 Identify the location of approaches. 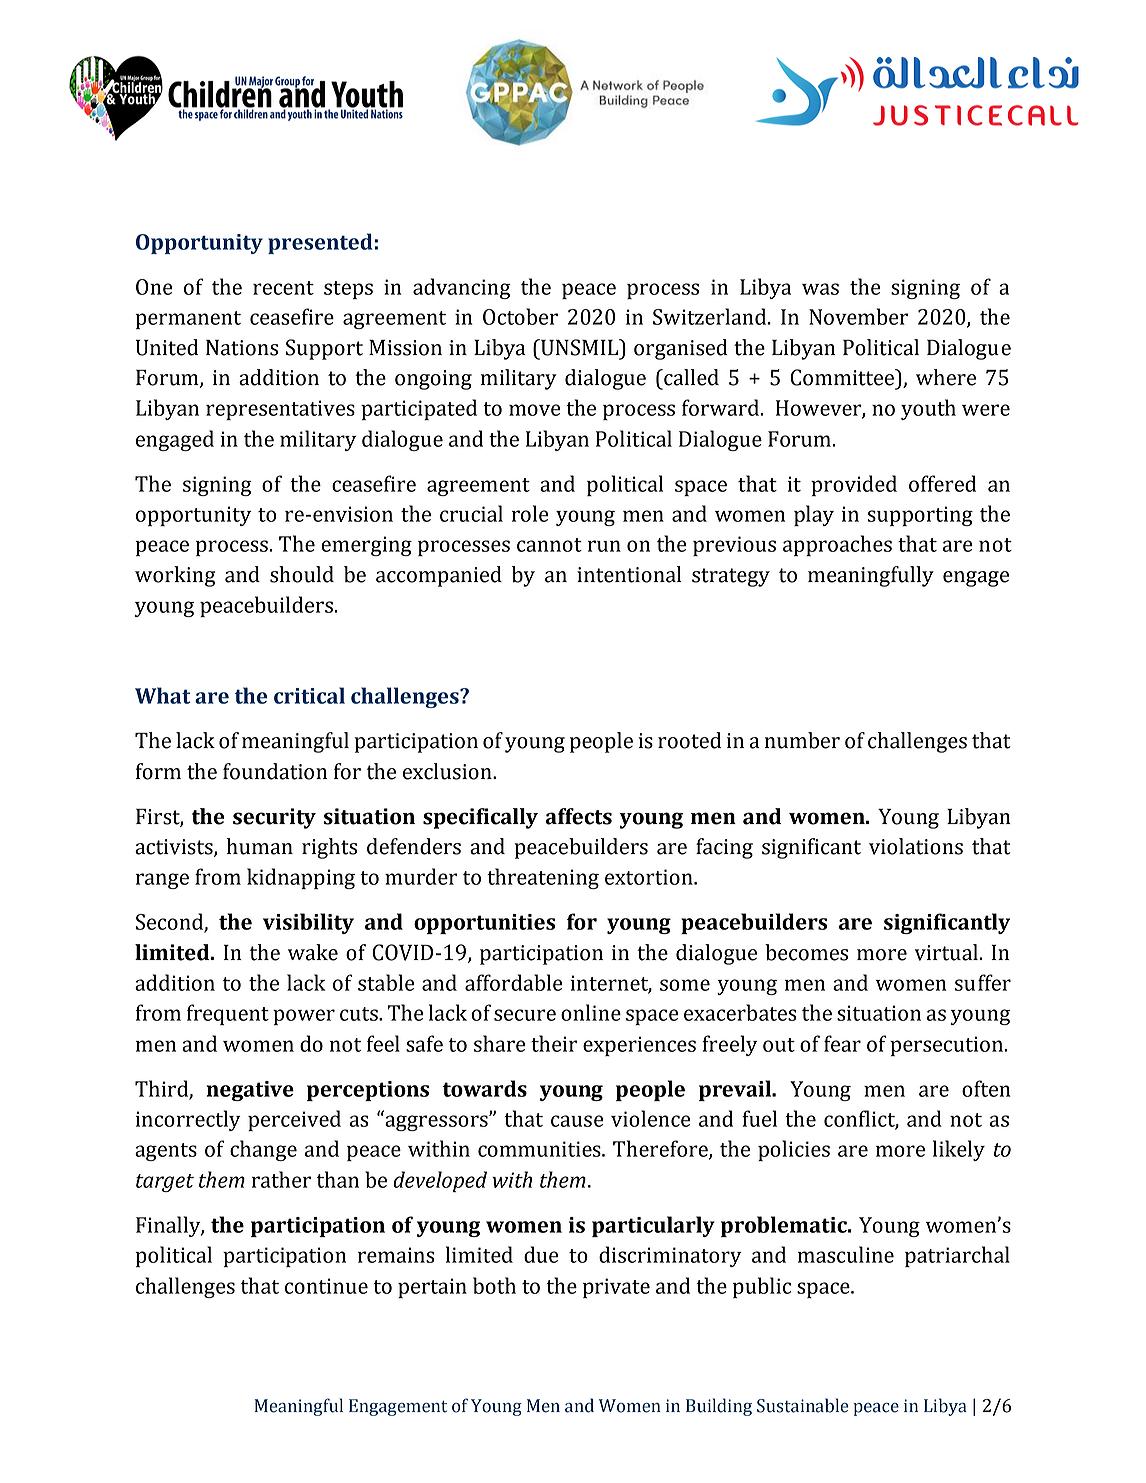
(837, 545).
